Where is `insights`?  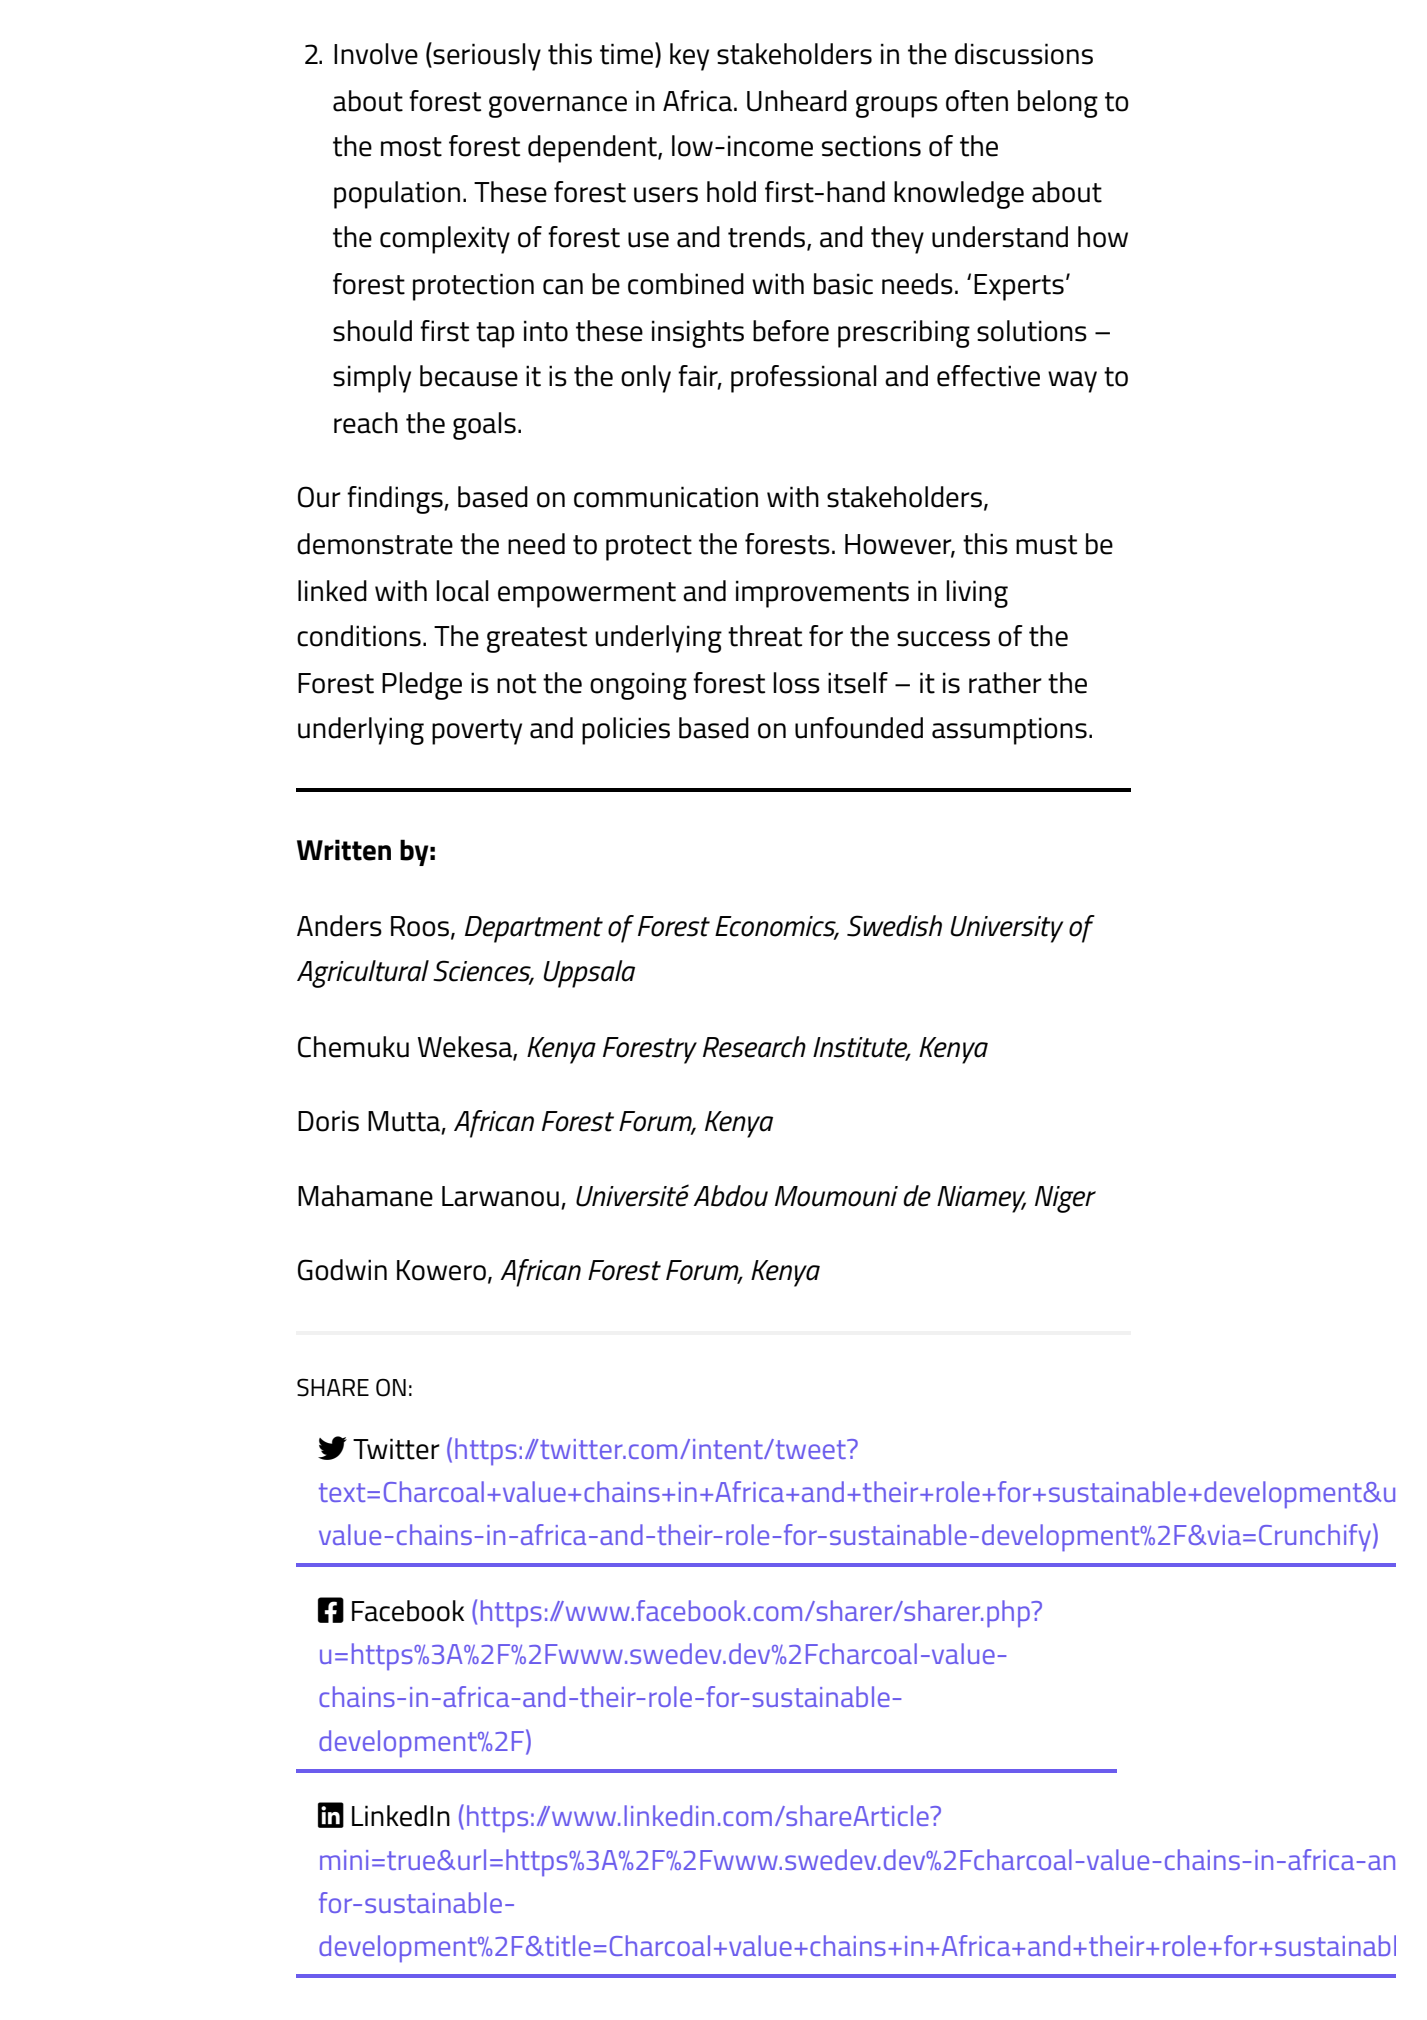
insights is located at coordinates (698, 334).
